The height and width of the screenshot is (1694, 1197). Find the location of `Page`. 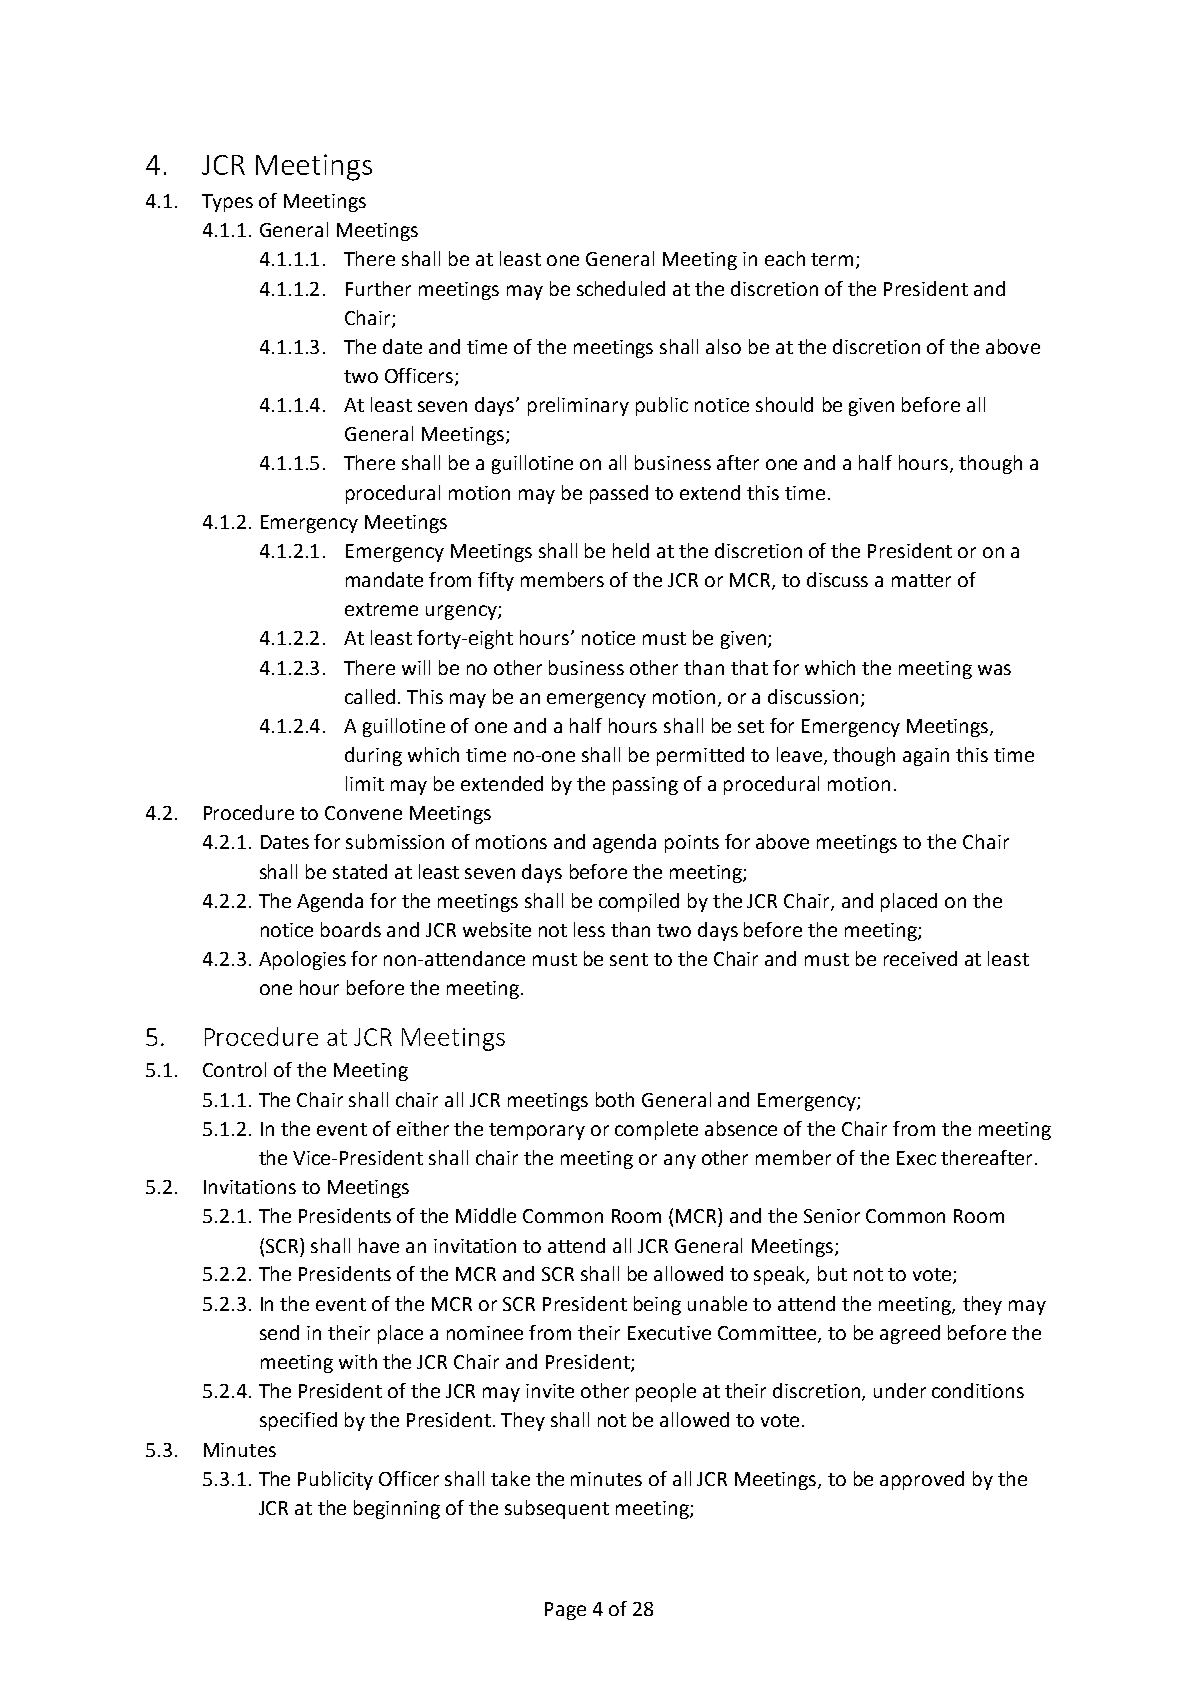

Page is located at coordinates (565, 1611).
